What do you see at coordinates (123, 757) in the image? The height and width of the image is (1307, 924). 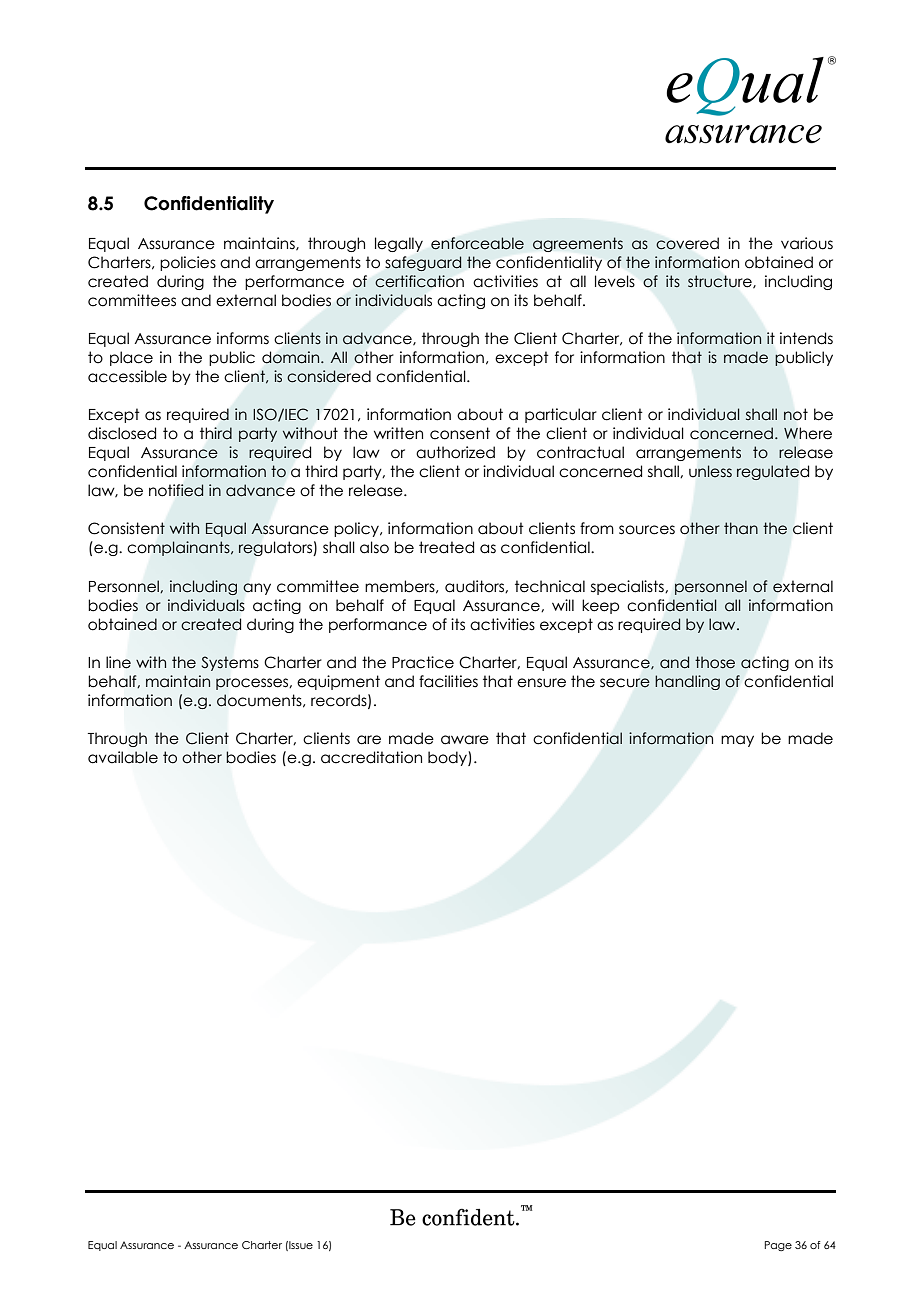 I see `available` at bounding box center [123, 757].
